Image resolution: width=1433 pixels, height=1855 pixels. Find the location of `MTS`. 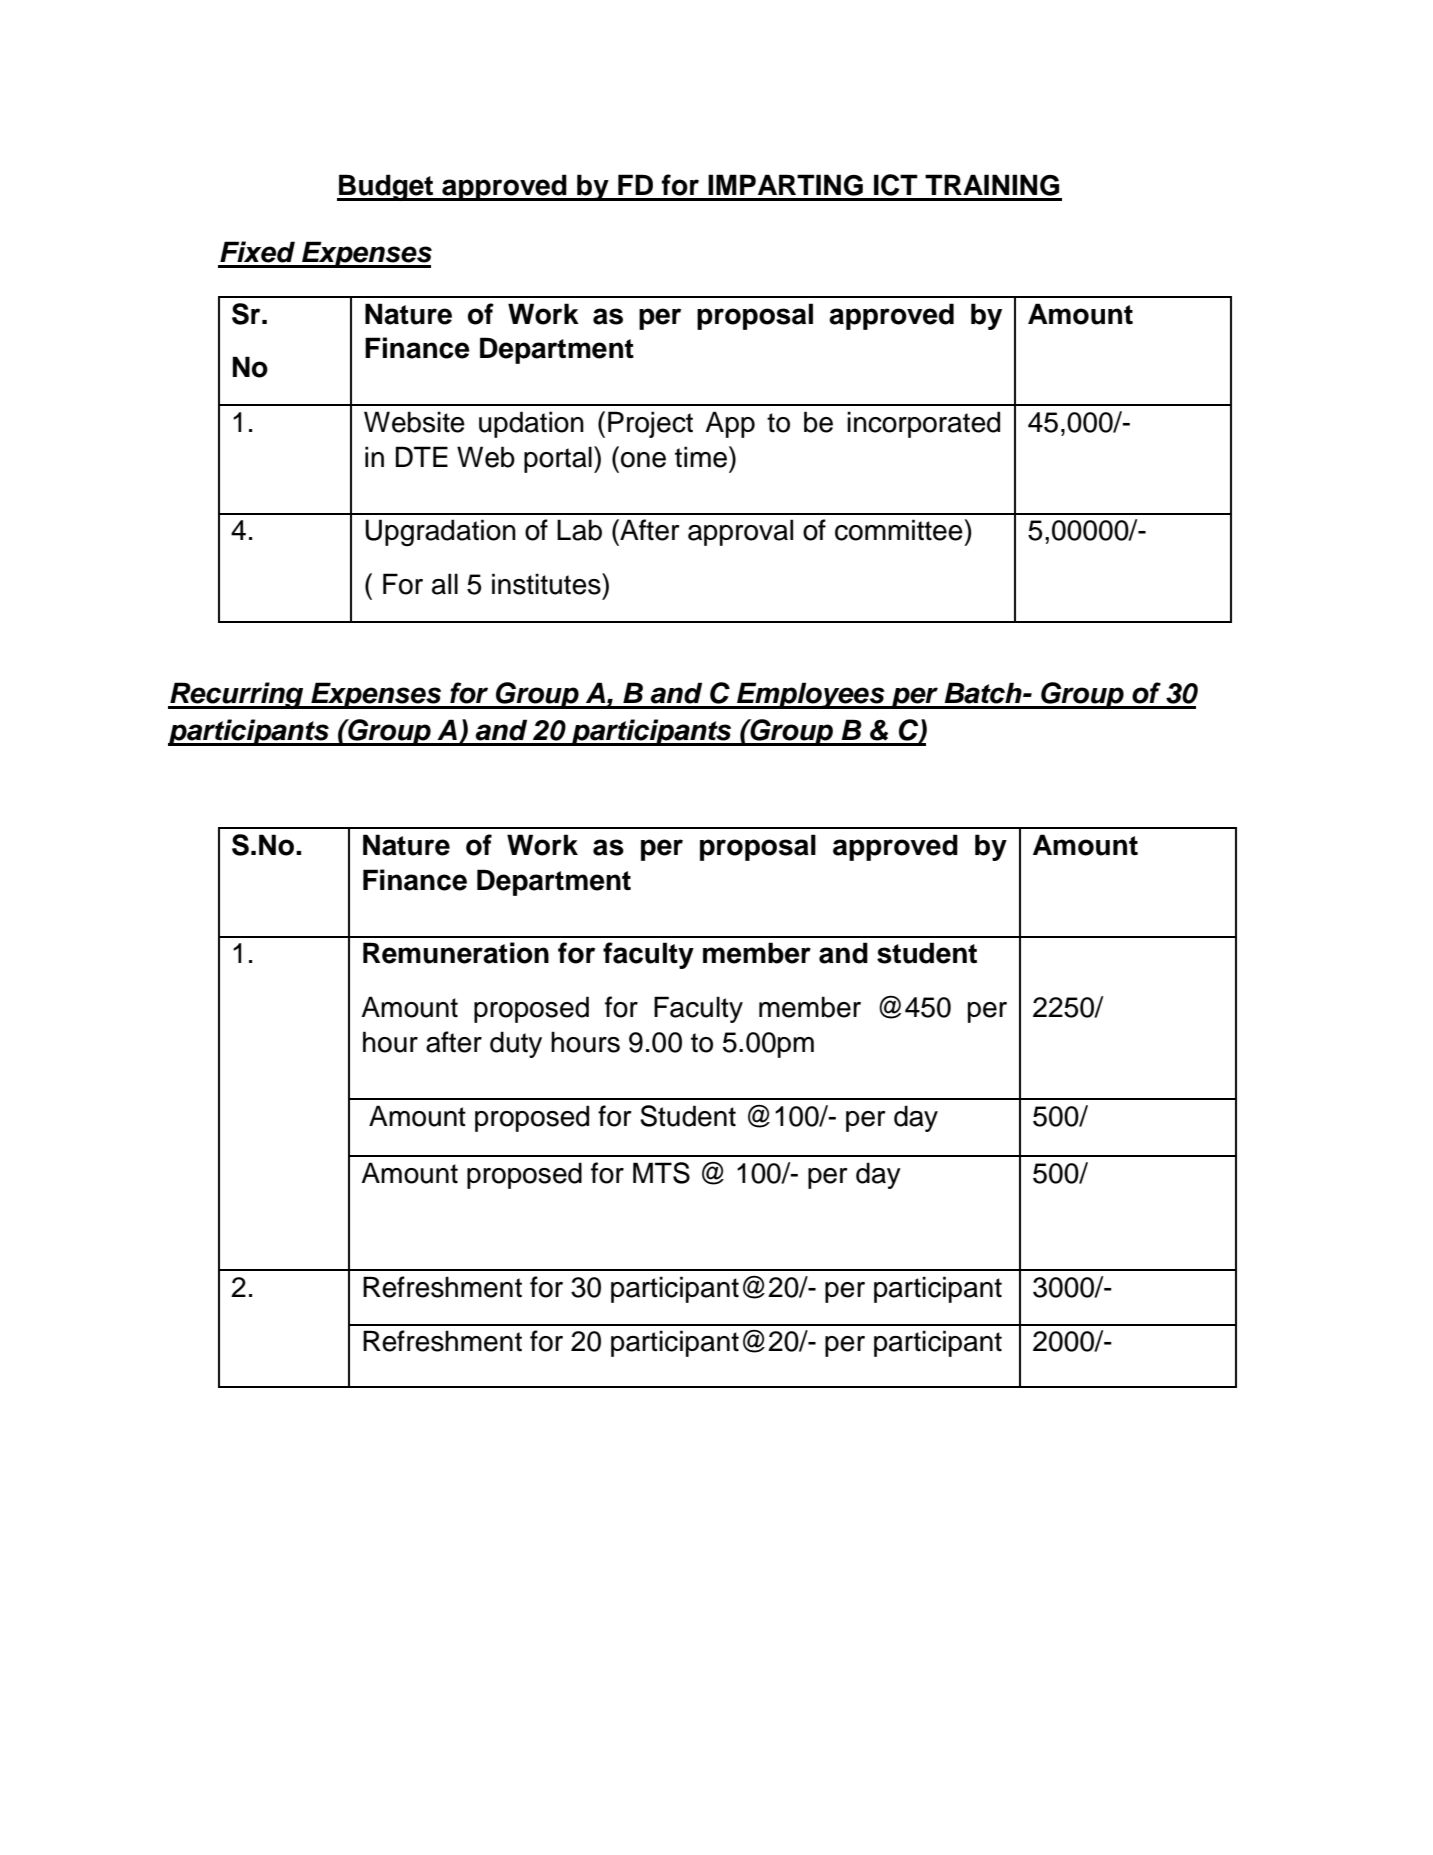

MTS is located at coordinates (661, 1173).
